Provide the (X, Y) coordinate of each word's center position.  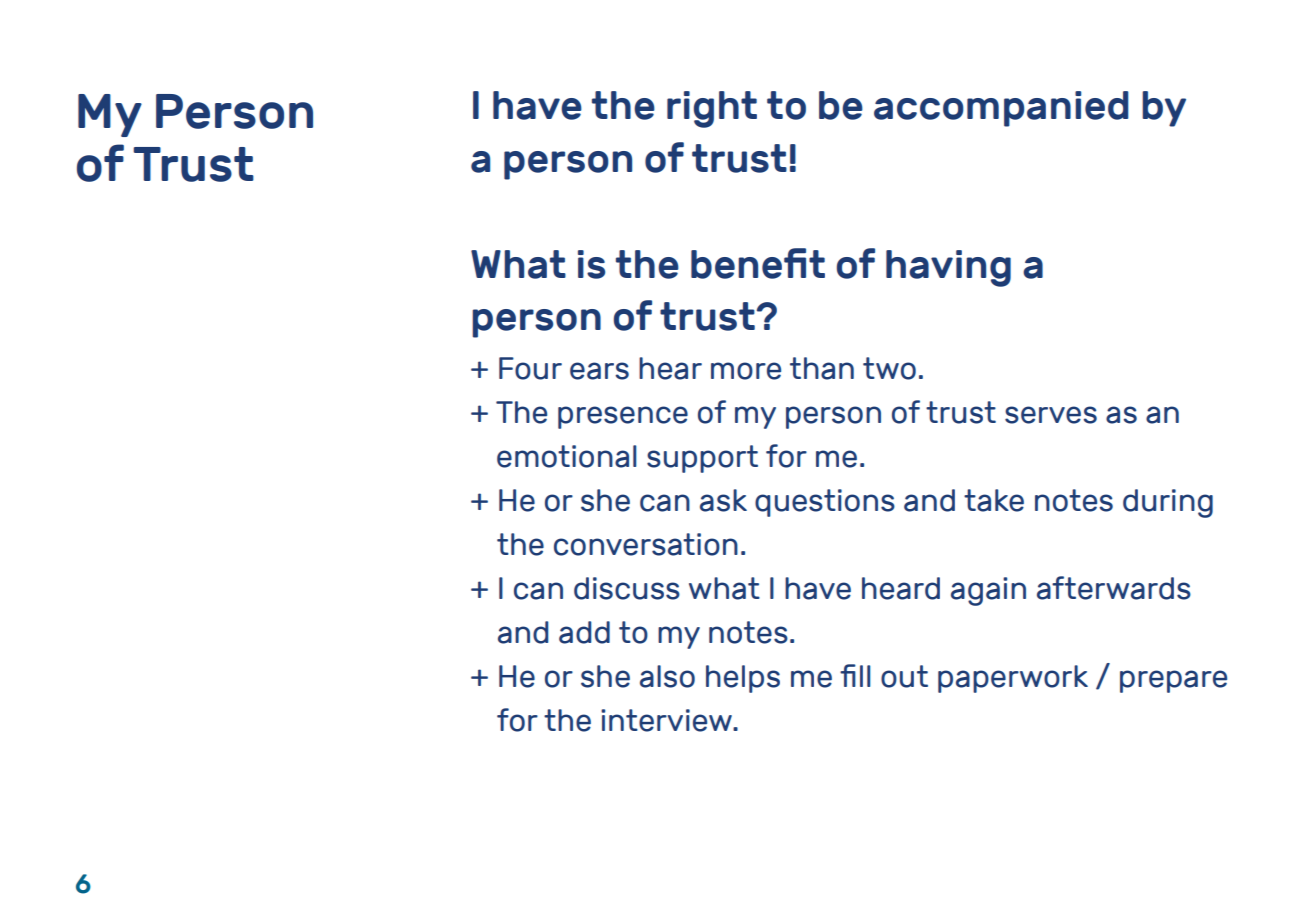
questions (825, 503)
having (948, 268)
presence (623, 417)
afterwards (1114, 588)
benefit (758, 263)
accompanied (1001, 109)
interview (667, 720)
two (889, 368)
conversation (646, 544)
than (822, 368)
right (712, 109)
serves (1051, 415)
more (746, 371)
